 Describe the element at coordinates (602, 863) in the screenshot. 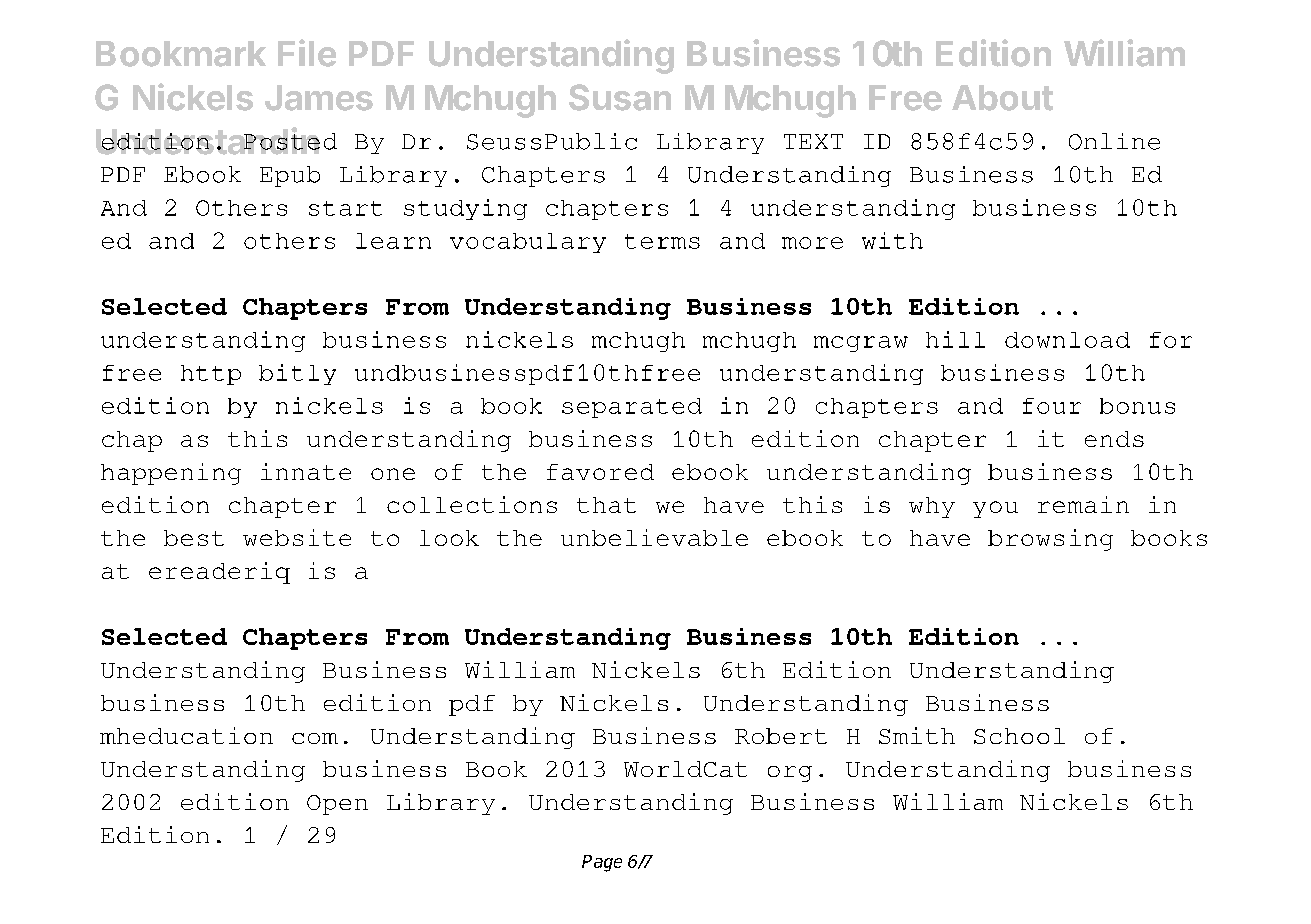

I see `Page` at that location.
